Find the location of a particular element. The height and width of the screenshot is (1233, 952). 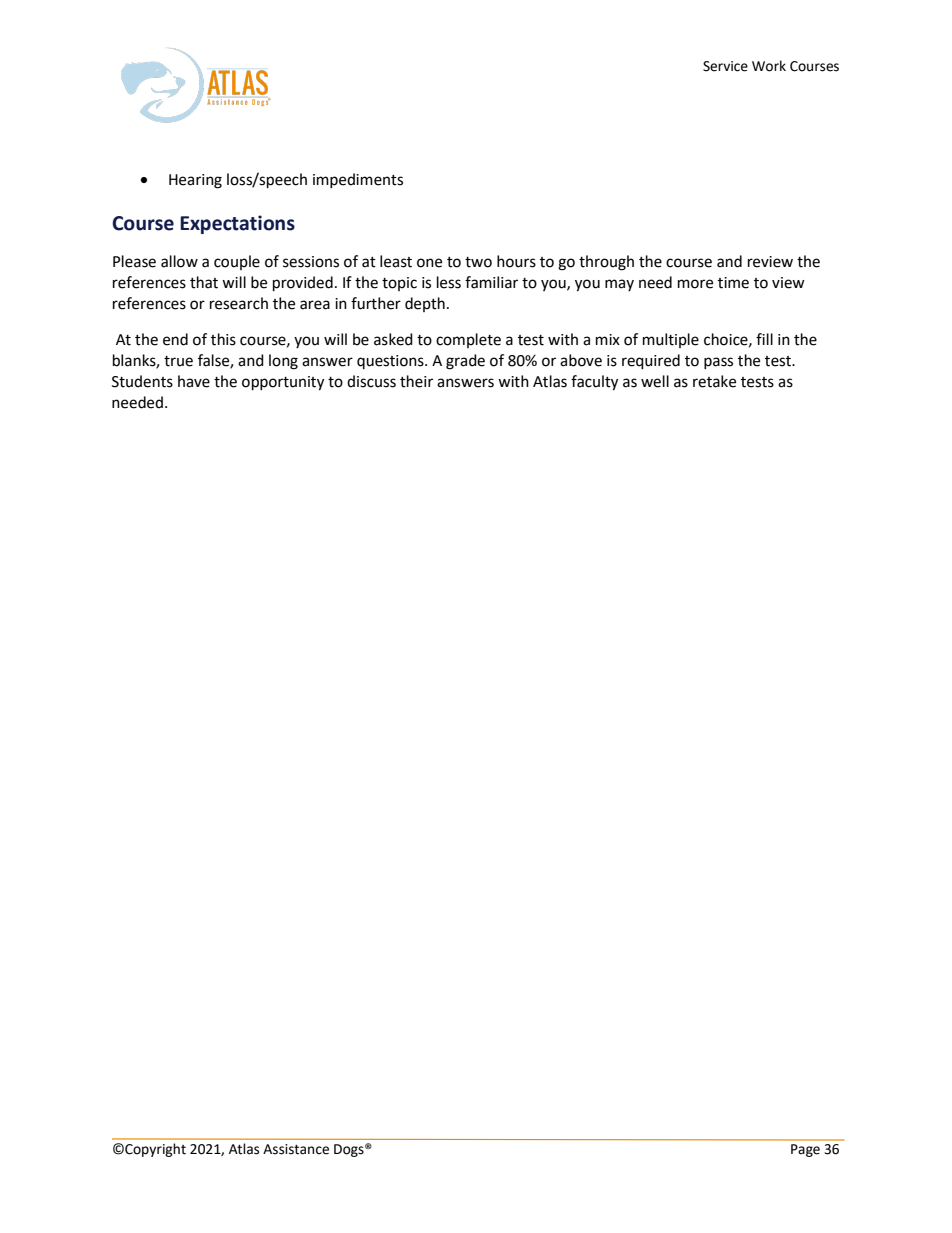

opportunity is located at coordinates (283, 383).
